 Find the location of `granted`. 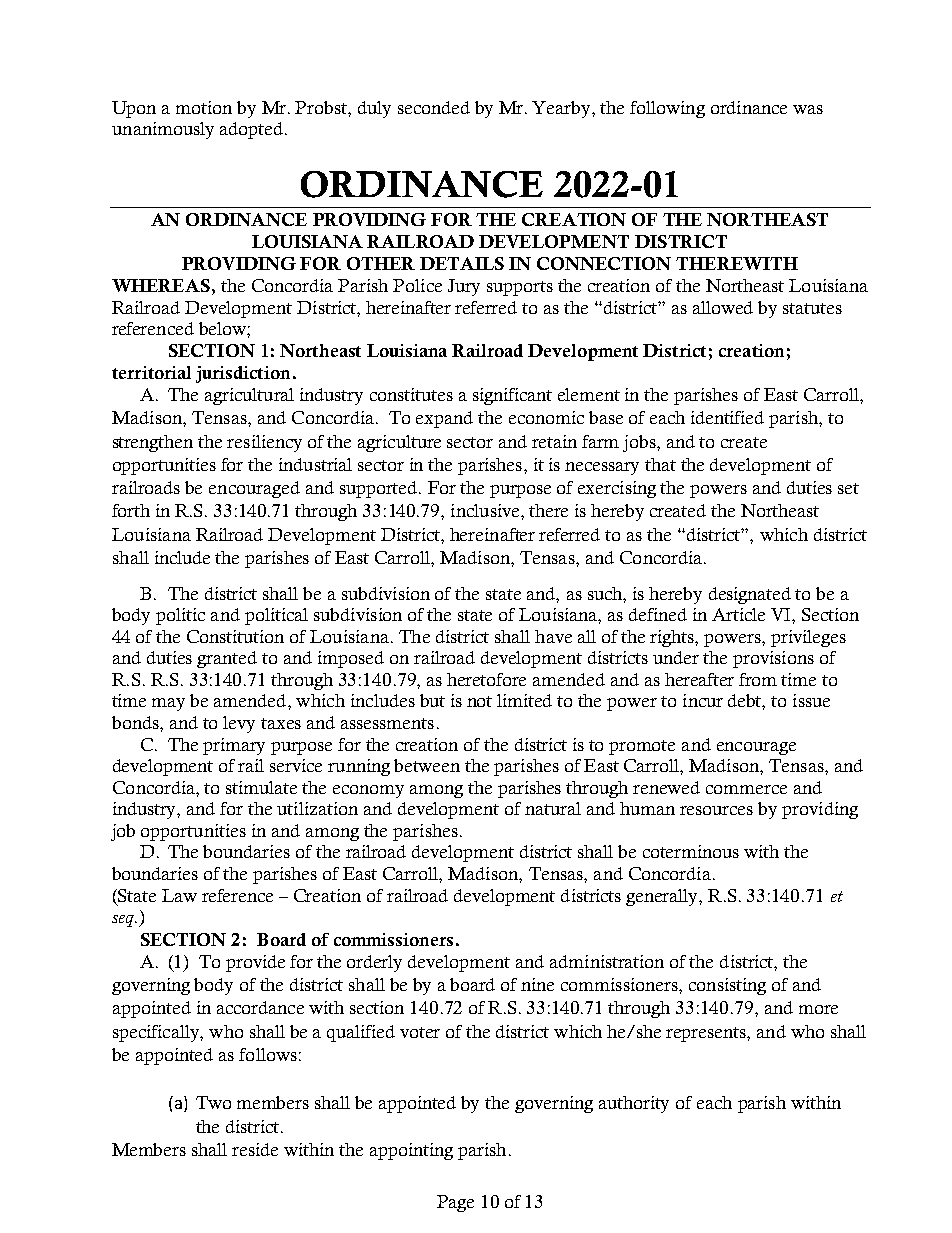

granted is located at coordinates (227, 659).
